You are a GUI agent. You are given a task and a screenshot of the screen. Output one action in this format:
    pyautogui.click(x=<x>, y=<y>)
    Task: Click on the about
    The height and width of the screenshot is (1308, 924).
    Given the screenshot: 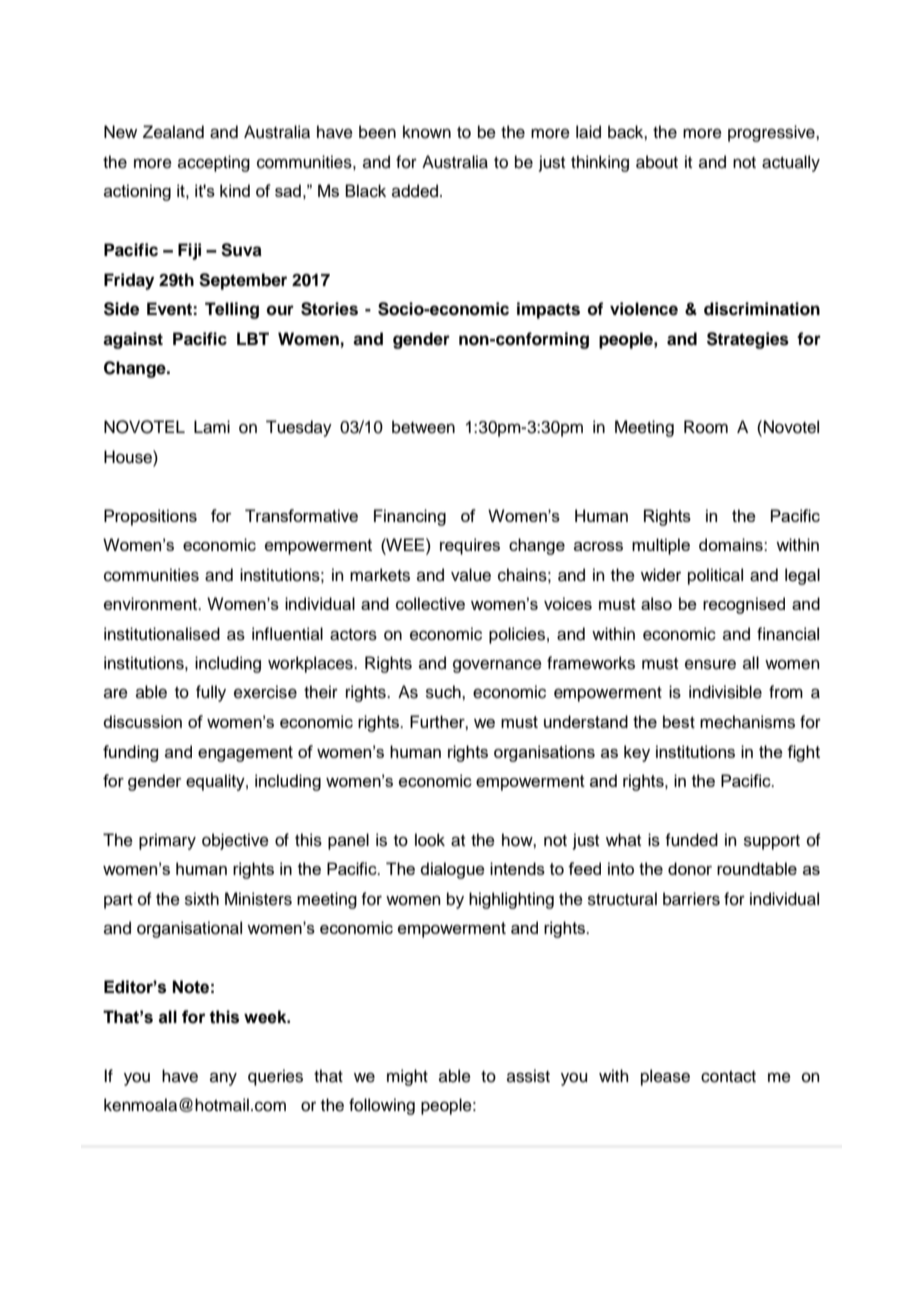 What is the action you would take?
    pyautogui.click(x=657, y=162)
